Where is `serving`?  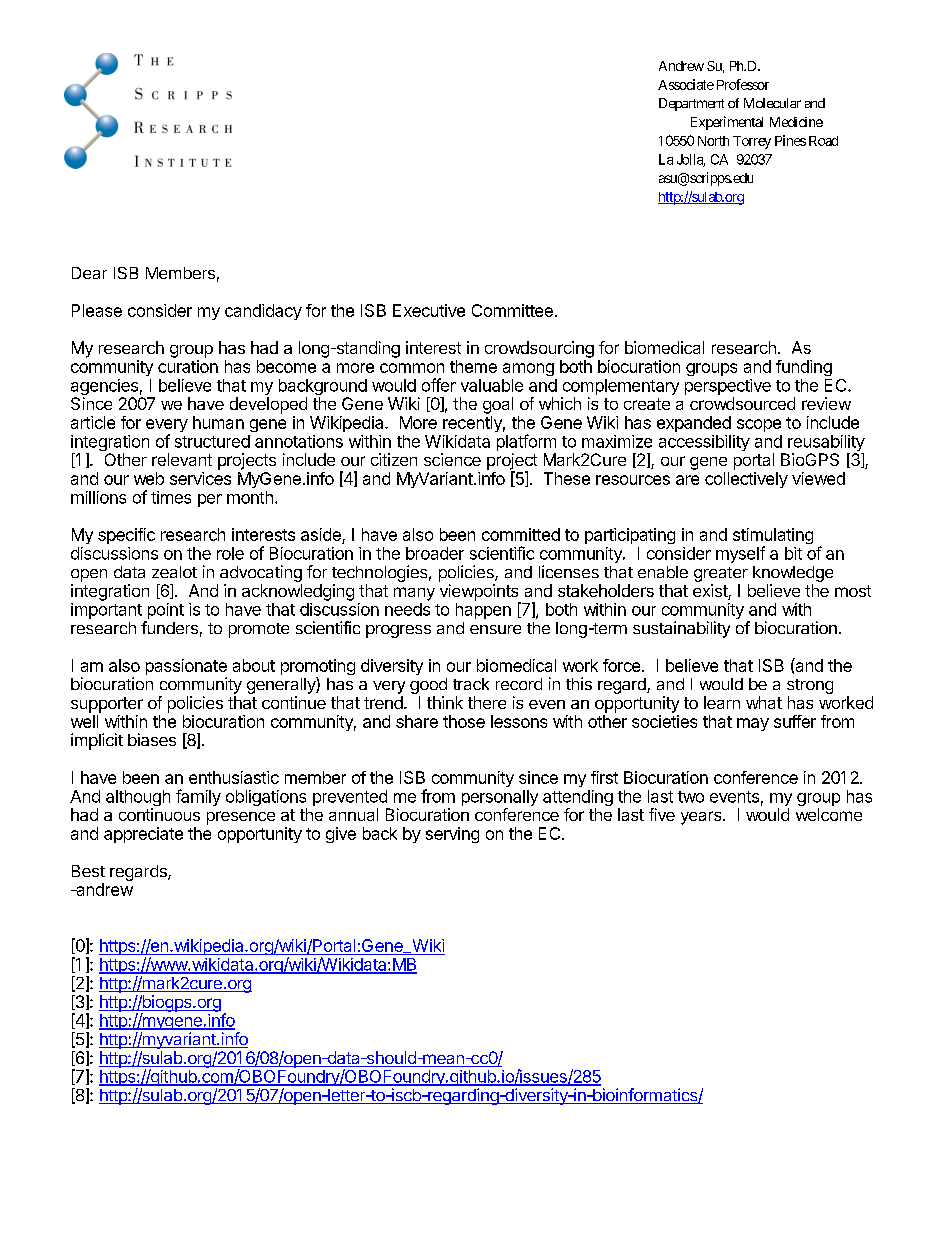 serving is located at coordinates (452, 835).
